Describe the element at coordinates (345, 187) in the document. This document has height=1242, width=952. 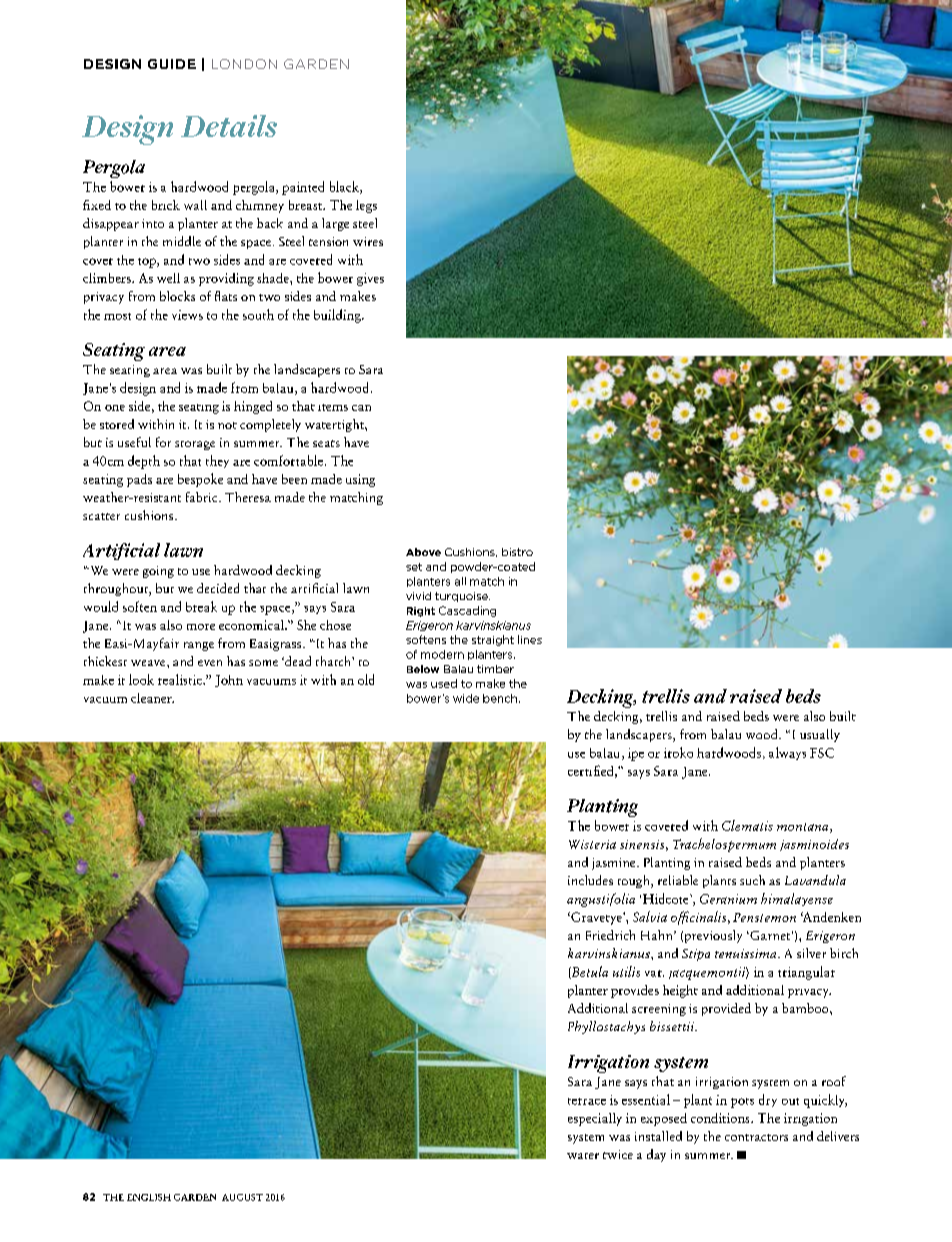
I see `black` at that location.
